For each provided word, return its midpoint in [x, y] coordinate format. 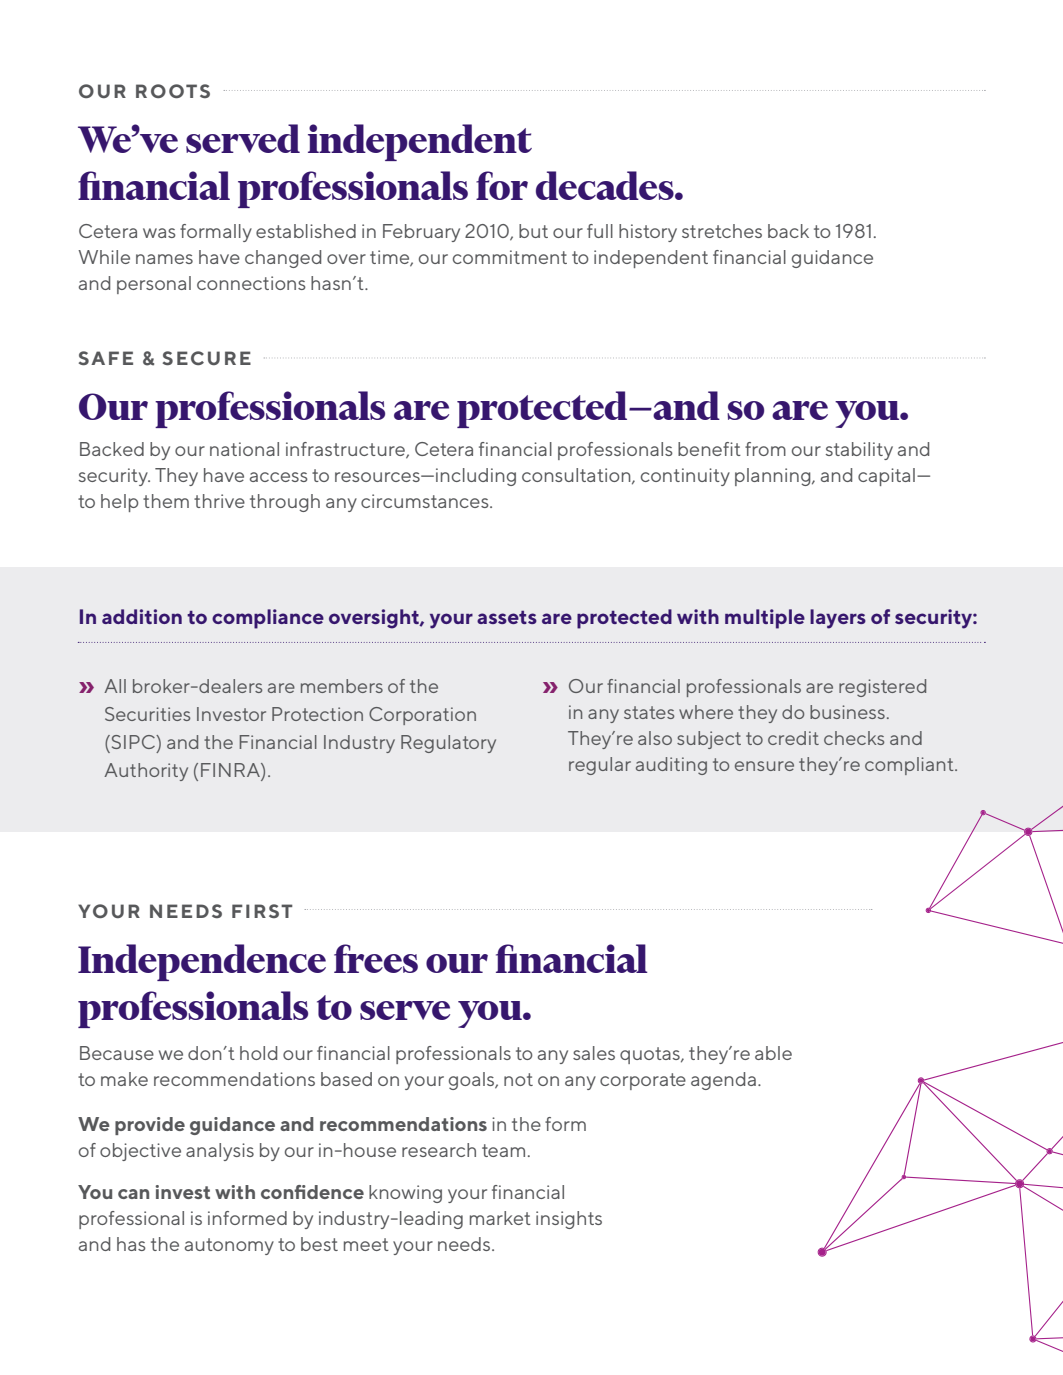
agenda [723, 1081]
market [500, 1218]
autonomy [229, 1246]
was [159, 233]
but [533, 231]
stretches [722, 231]
